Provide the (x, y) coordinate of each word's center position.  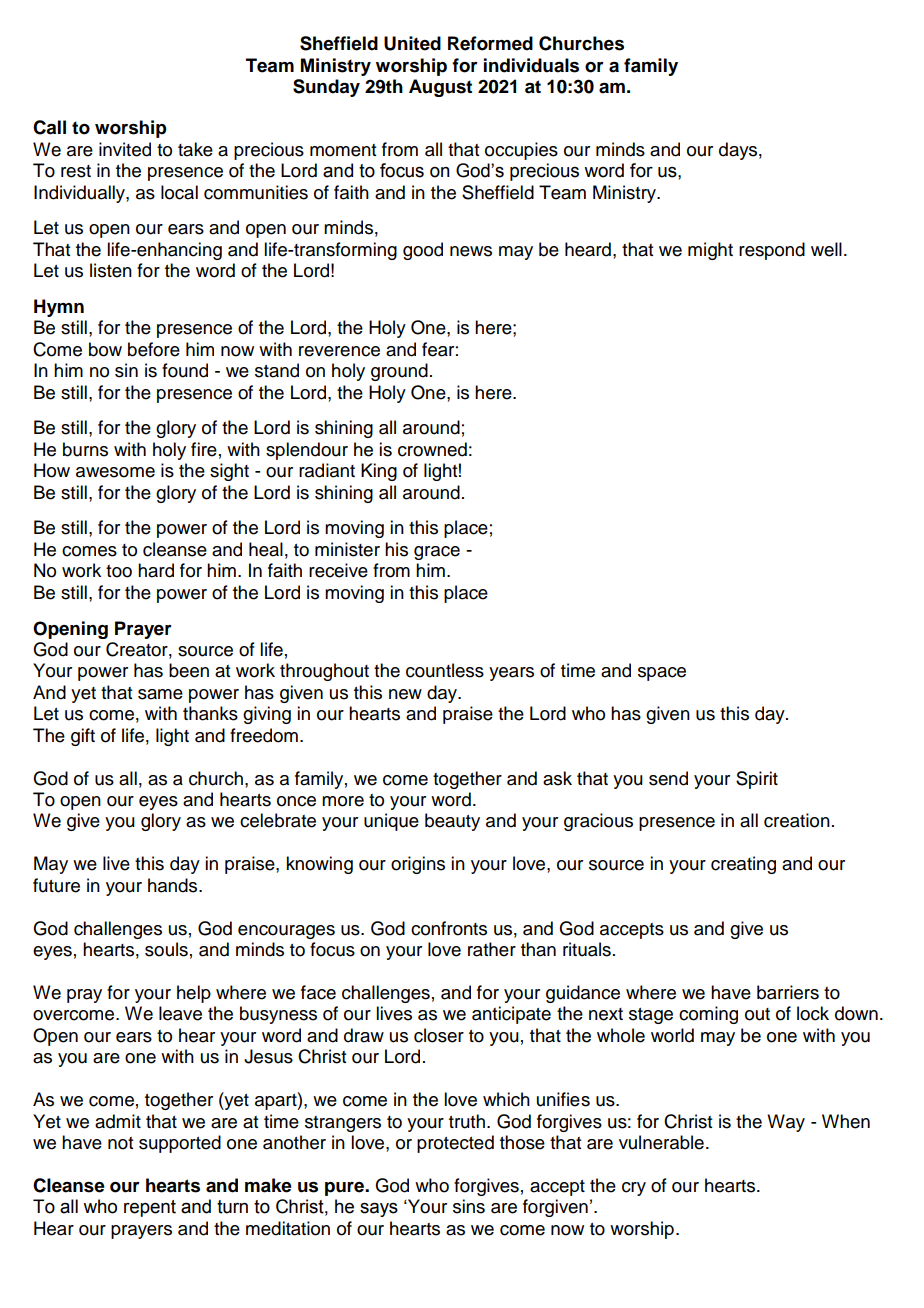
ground (399, 372)
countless (445, 670)
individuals (531, 65)
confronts (449, 928)
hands (174, 885)
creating (743, 865)
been (189, 670)
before (154, 349)
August (440, 88)
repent (150, 1208)
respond (772, 251)
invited (125, 149)
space (662, 674)
